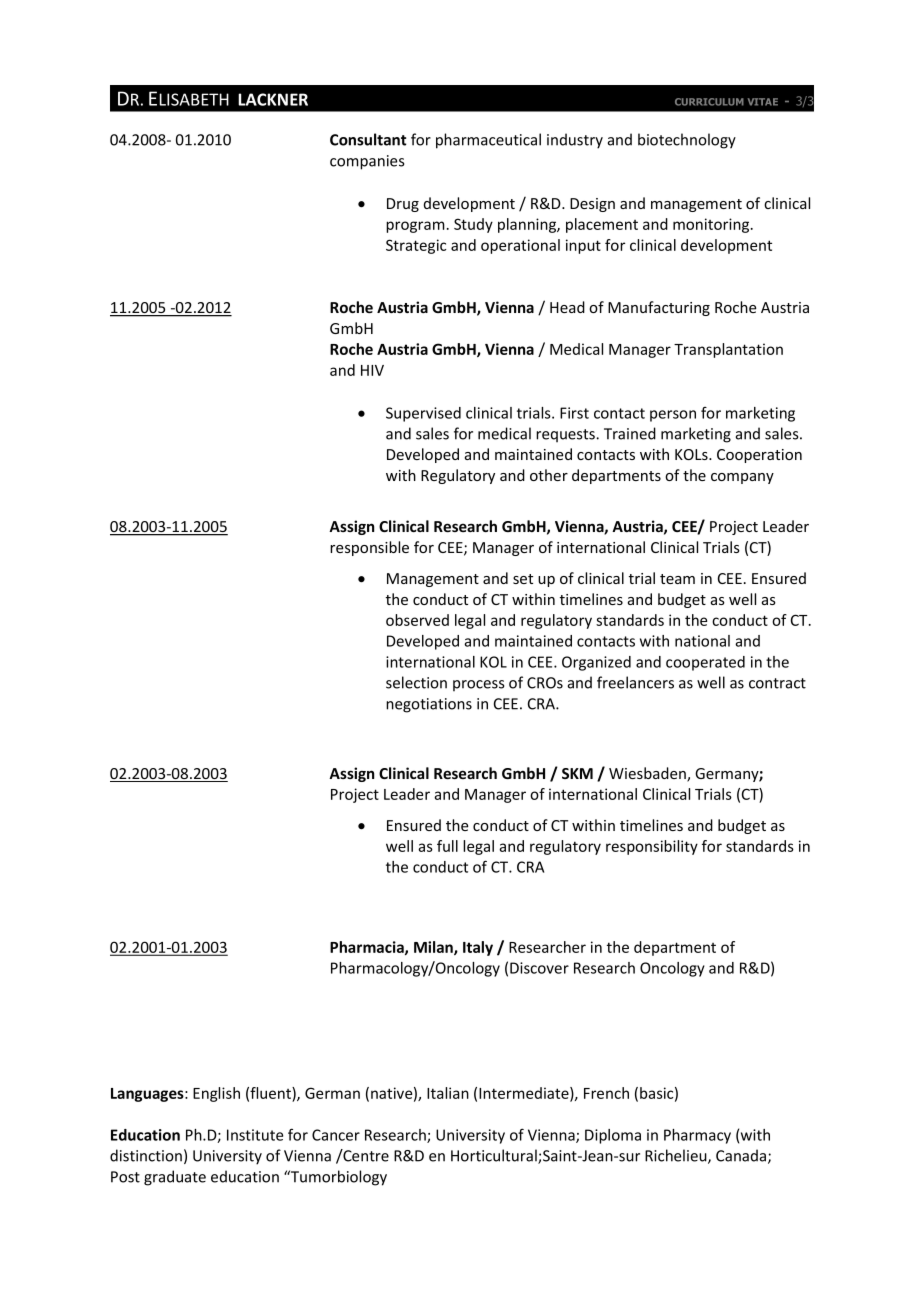  What do you see at coordinates (705, 663) in the screenshot?
I see `cooperated` at bounding box center [705, 663].
